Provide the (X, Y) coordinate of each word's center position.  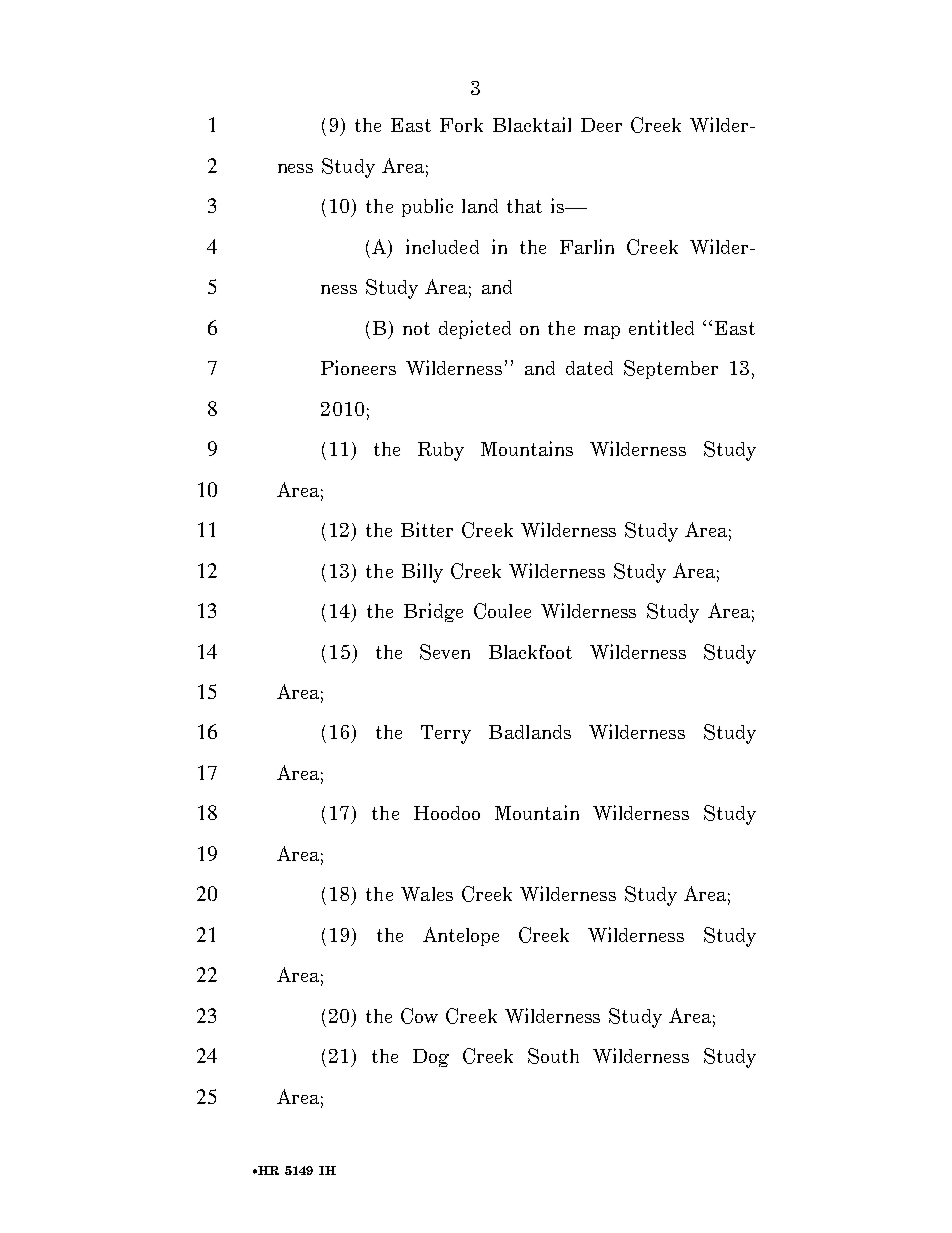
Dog (431, 1058)
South (553, 1056)
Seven (445, 652)
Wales (427, 894)
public (427, 207)
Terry (446, 734)
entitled (661, 327)
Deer (601, 125)
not (416, 328)
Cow (419, 1016)
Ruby (441, 451)
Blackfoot (530, 652)
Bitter (427, 529)
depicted (475, 329)
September (671, 369)
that (524, 206)
